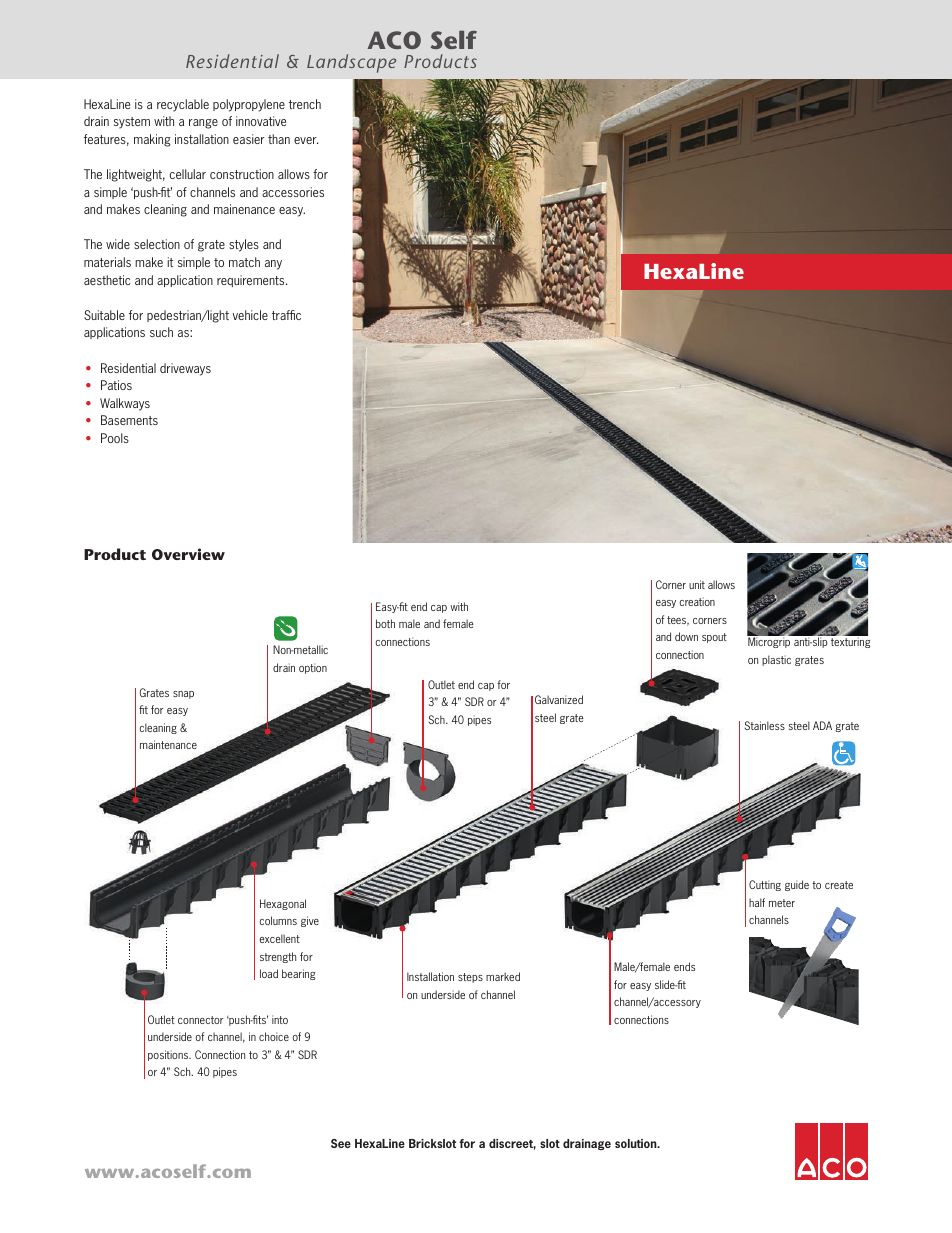 The width and height of the screenshot is (952, 1233). I want to click on Landscape, so click(351, 63).
